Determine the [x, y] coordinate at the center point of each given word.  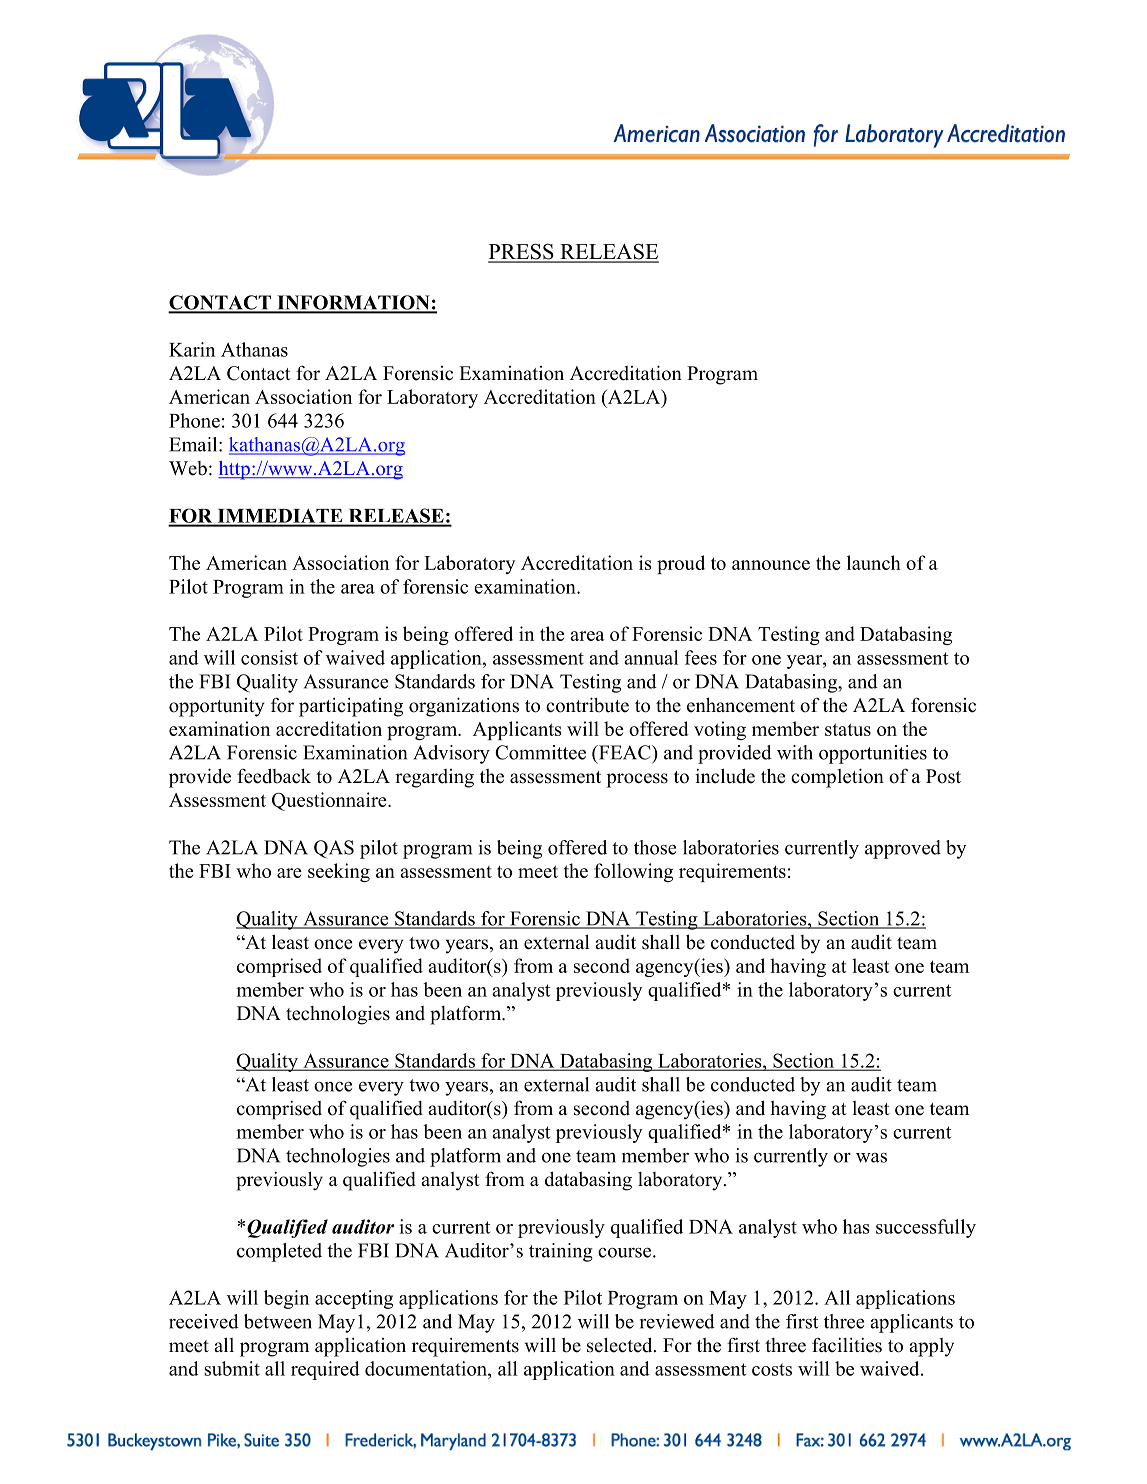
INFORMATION [353, 303]
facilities [847, 1345]
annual [651, 657]
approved [903, 849]
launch [874, 562]
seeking [339, 872]
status [848, 729]
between [278, 1321]
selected [621, 1345]
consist [269, 657]
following [633, 872]
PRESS [522, 252]
